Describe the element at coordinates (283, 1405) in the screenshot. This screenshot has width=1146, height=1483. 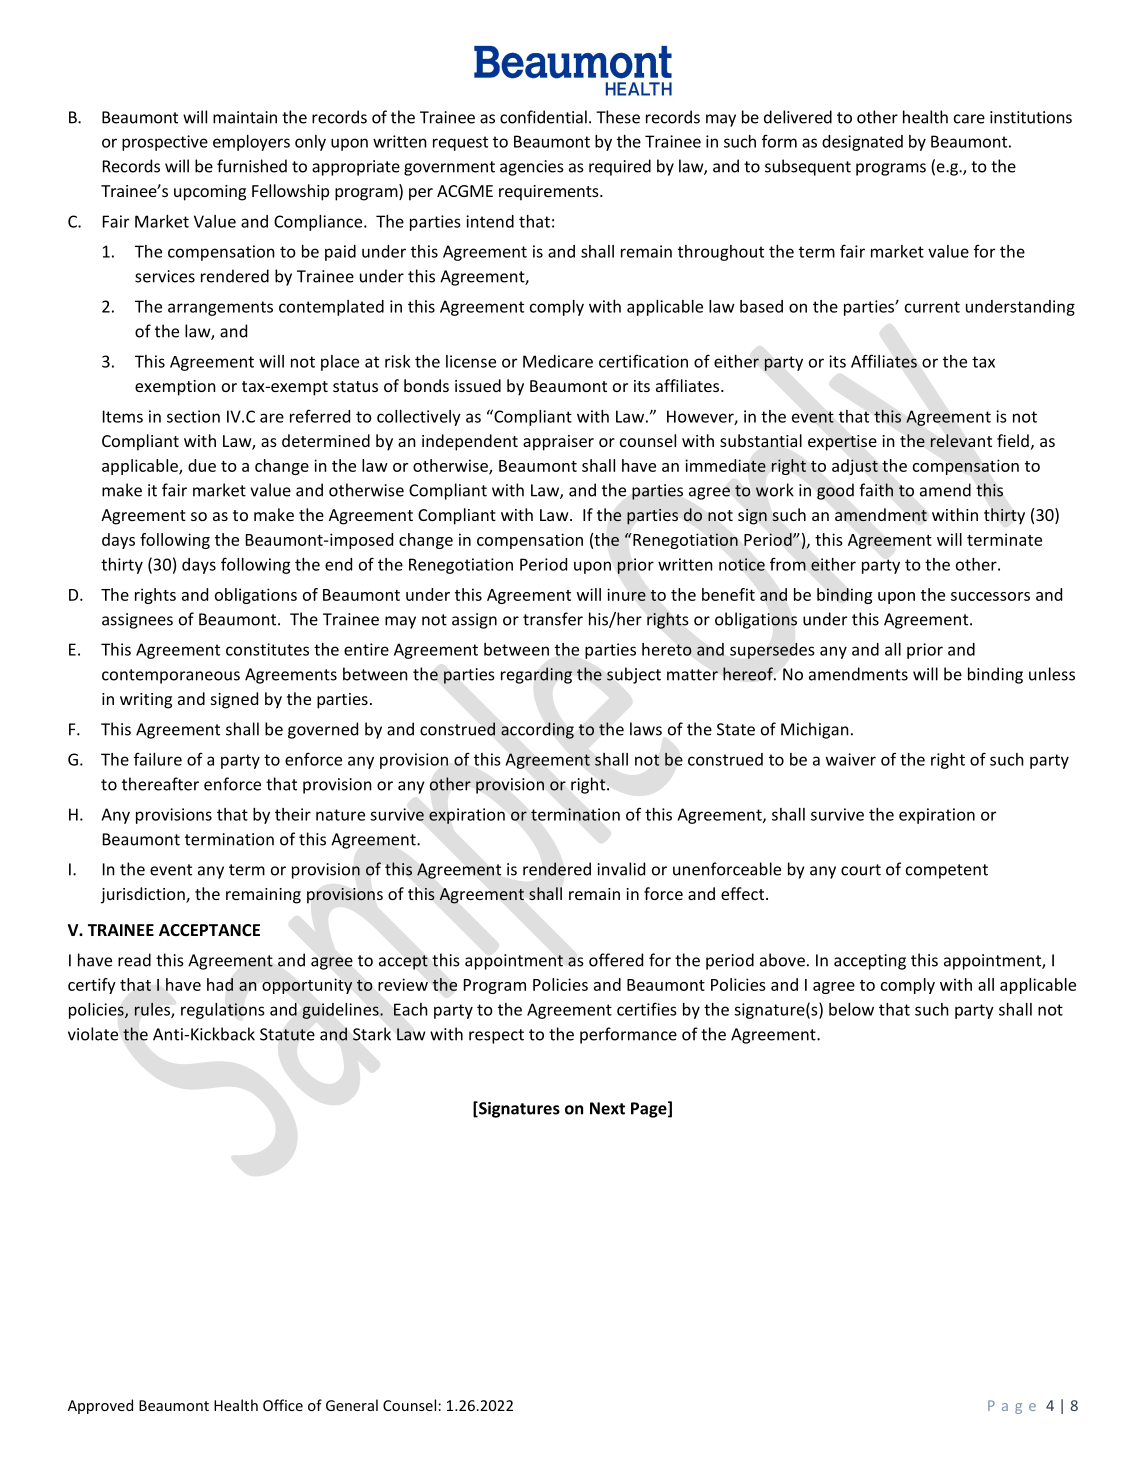
I see `Office` at that location.
